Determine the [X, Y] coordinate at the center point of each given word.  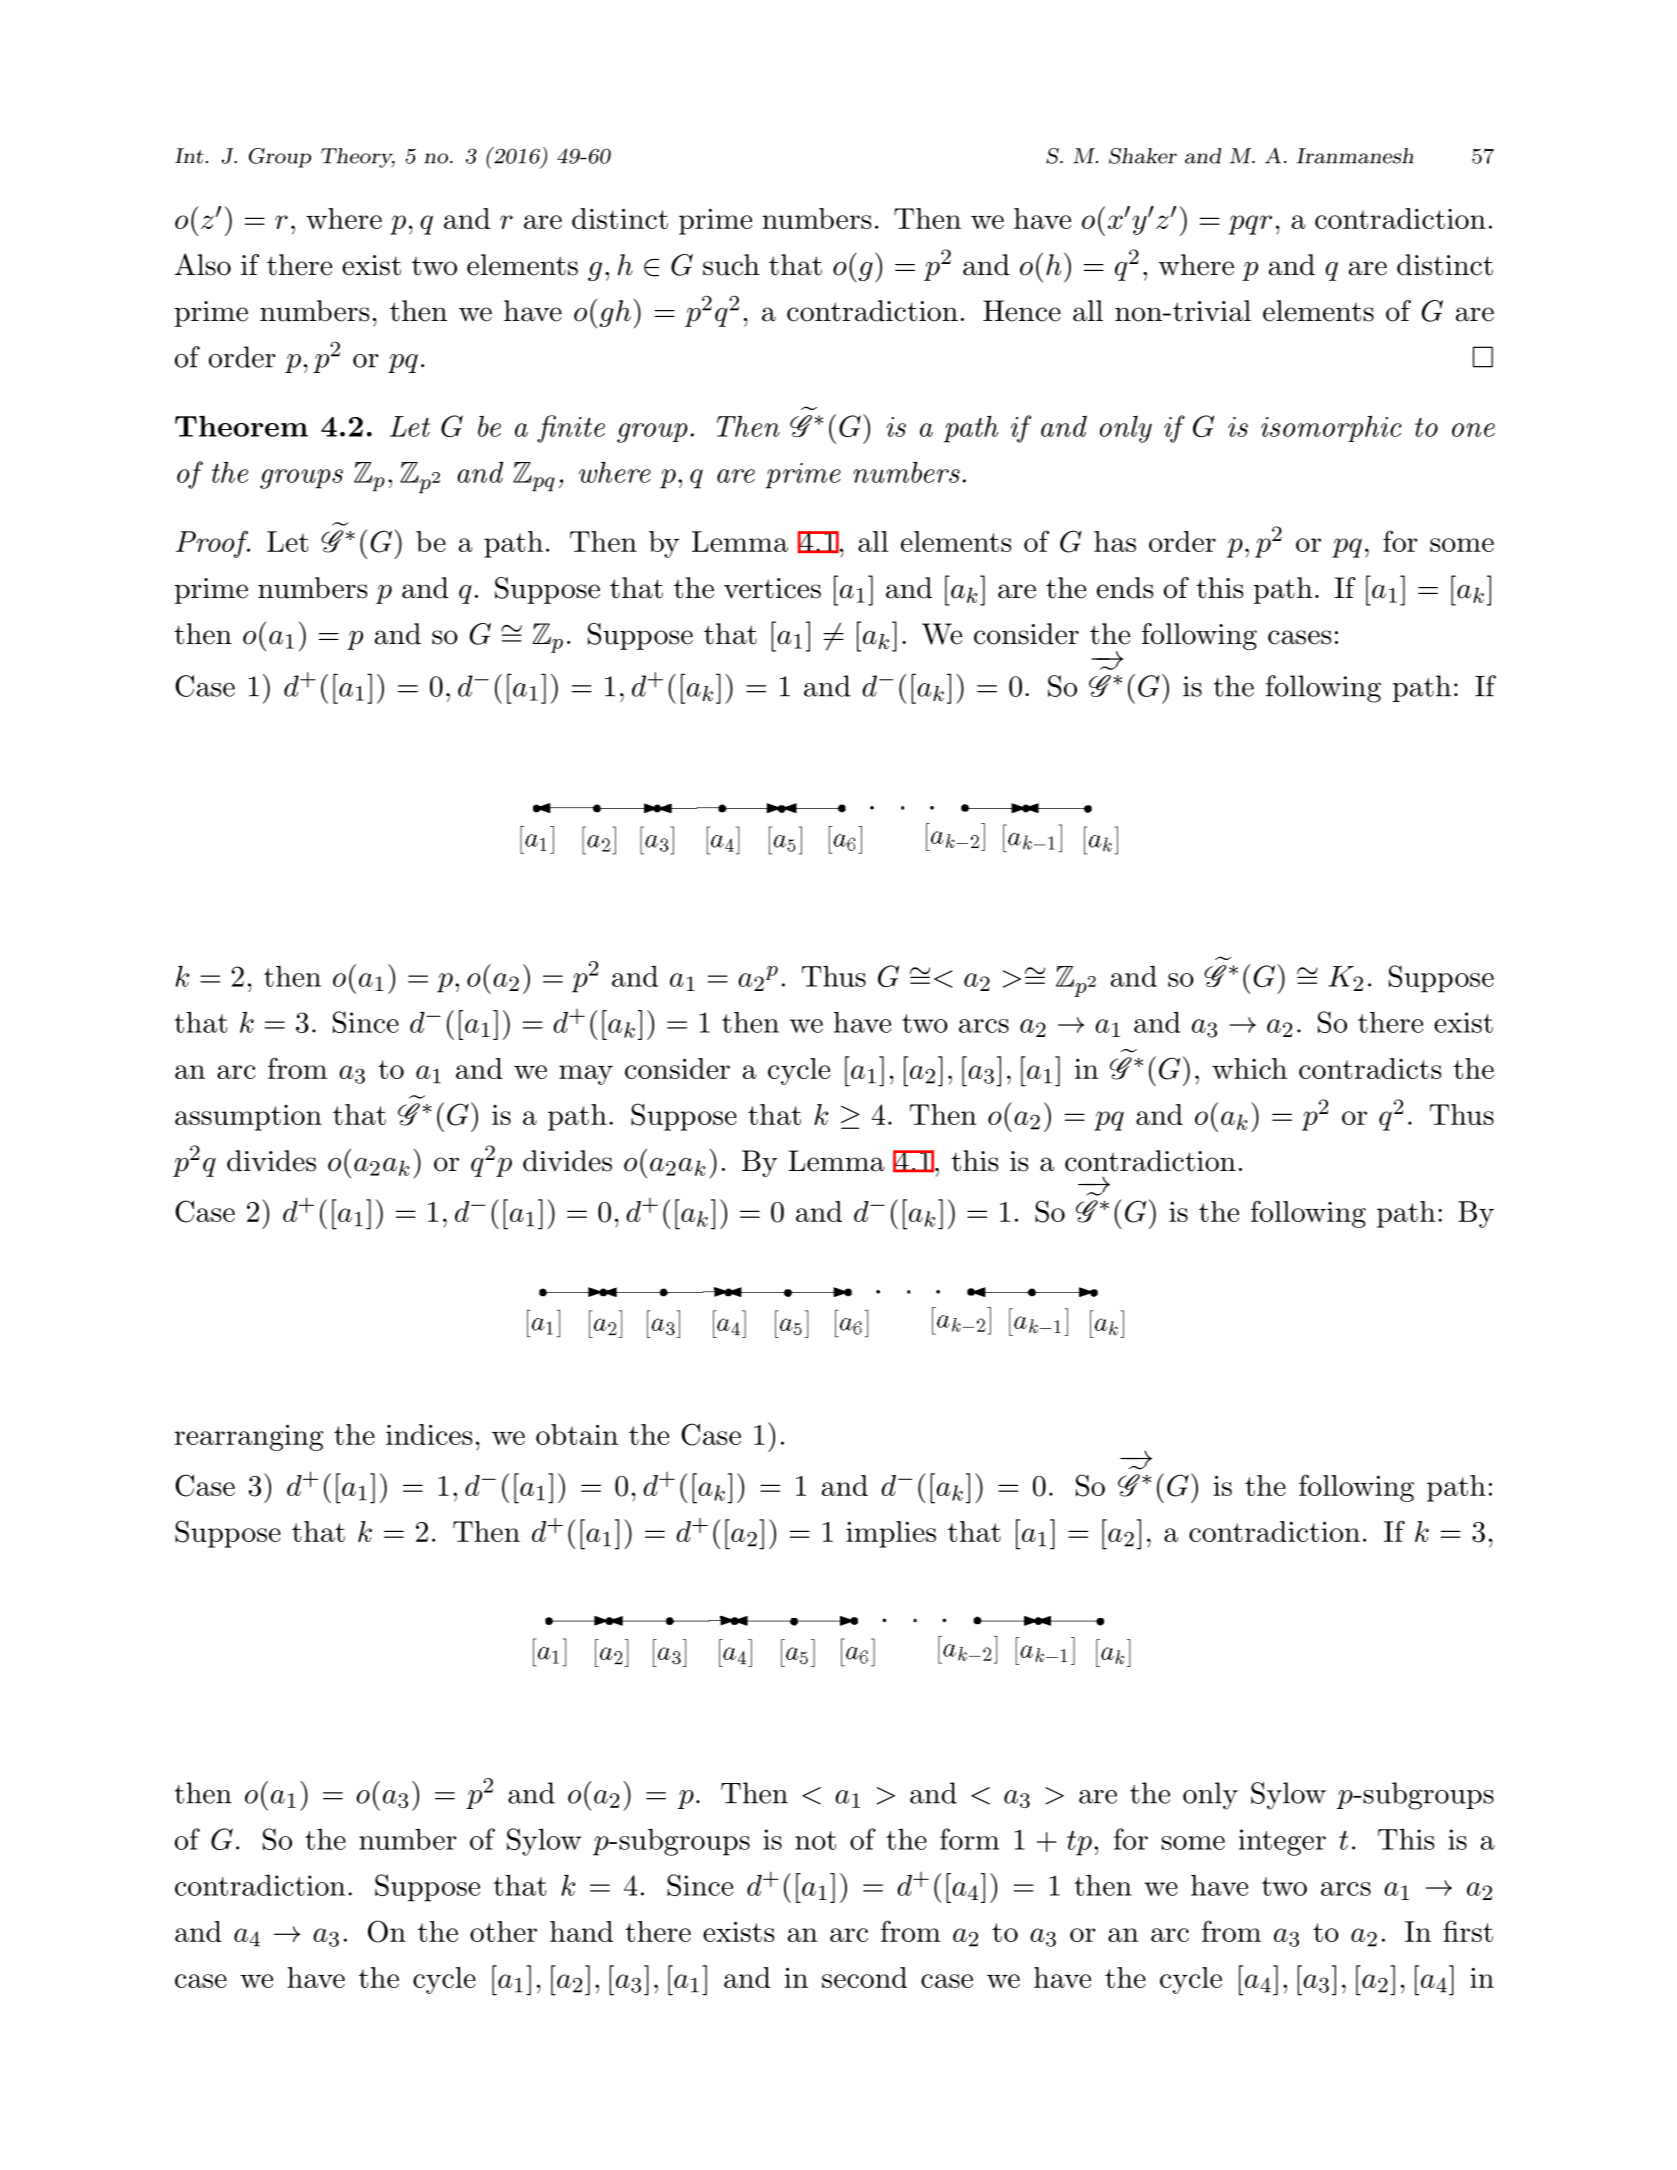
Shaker [1143, 156]
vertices [772, 588]
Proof [213, 544]
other [503, 1931]
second [864, 1977]
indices [429, 1434]
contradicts [1370, 1068]
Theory [358, 158]
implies [891, 1534]
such [731, 265]
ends [1125, 588]
